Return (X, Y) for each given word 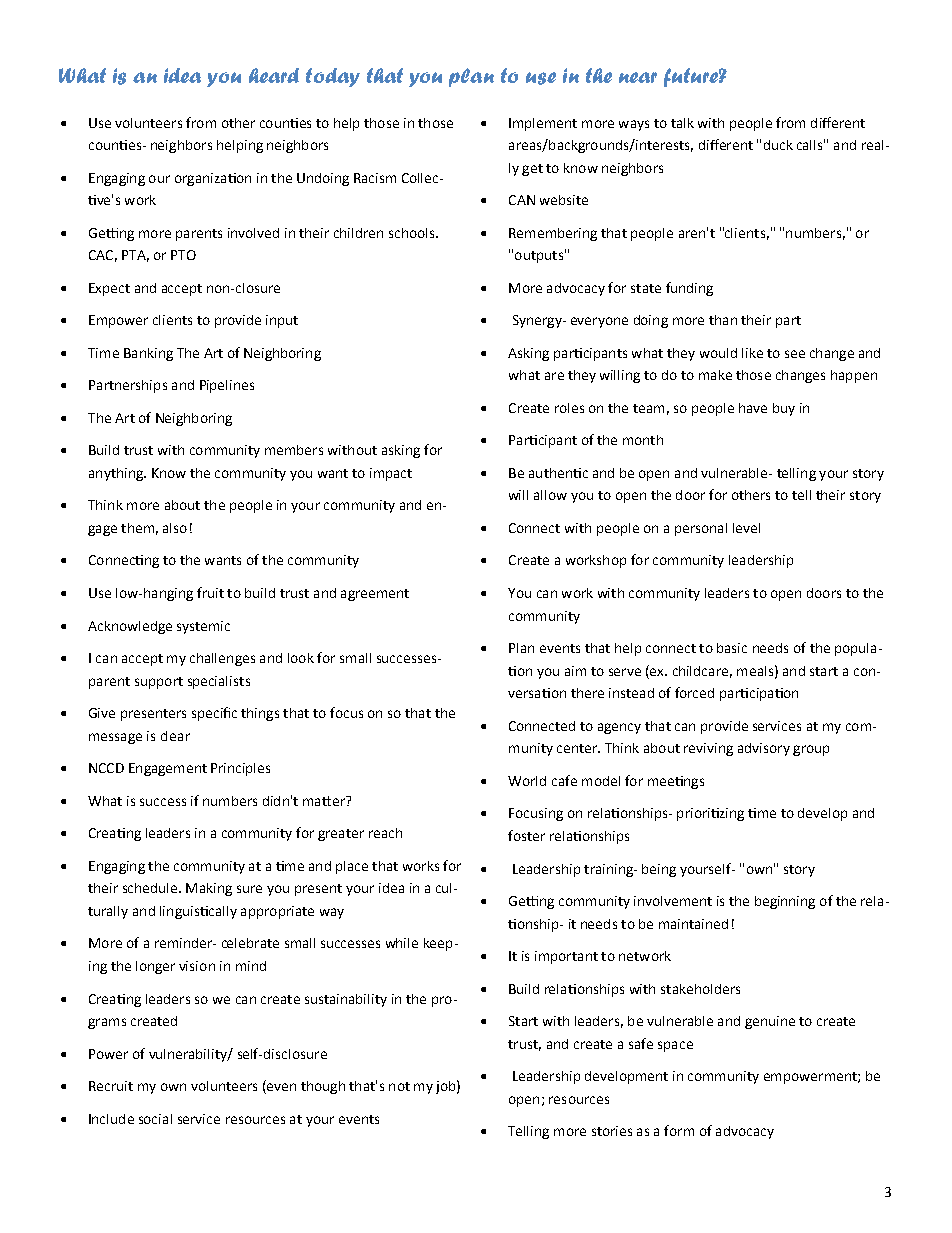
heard (274, 75)
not (399, 1086)
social (155, 1119)
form (679, 1130)
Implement (543, 124)
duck (778, 145)
